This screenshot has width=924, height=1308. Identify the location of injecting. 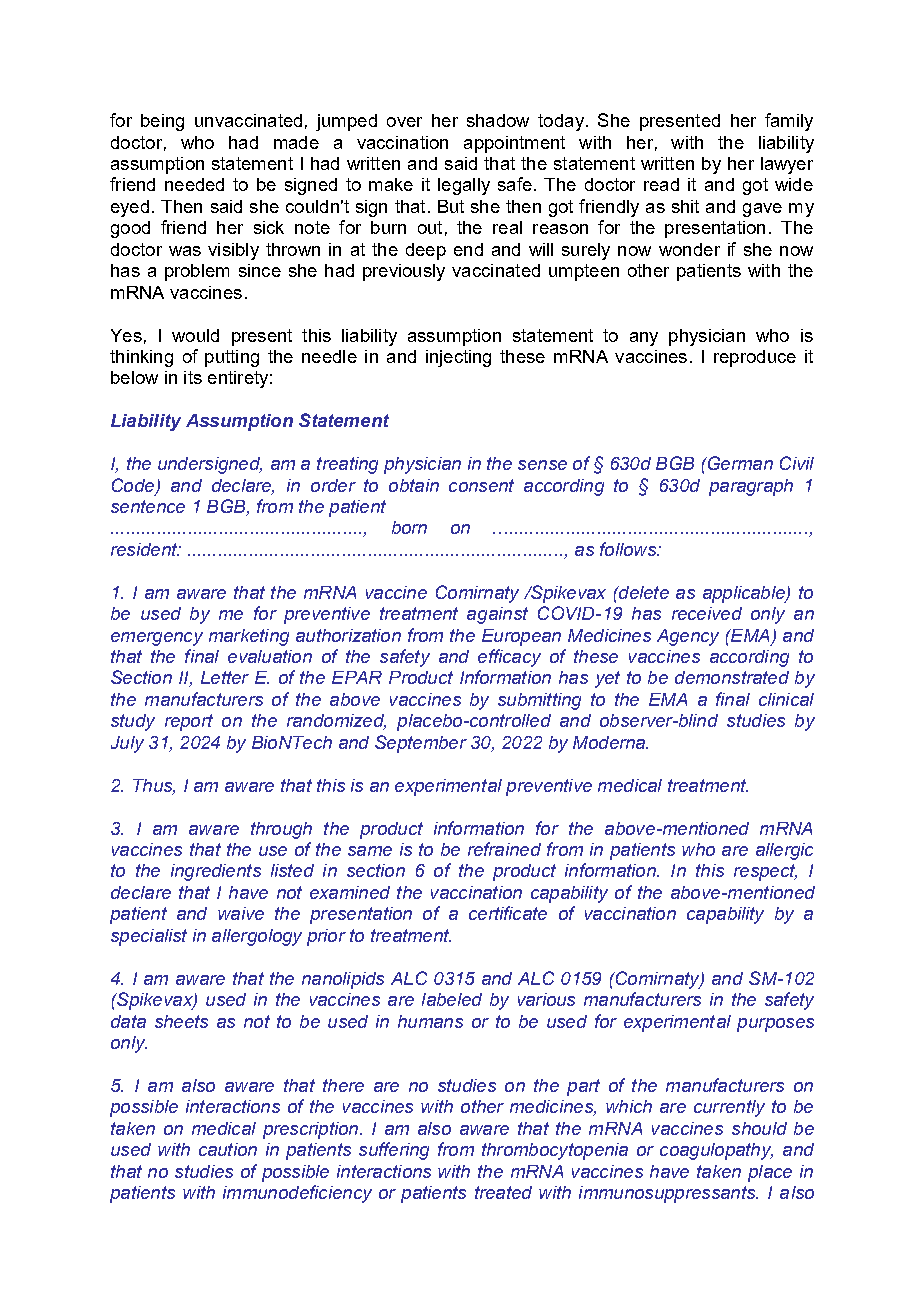
(458, 358).
